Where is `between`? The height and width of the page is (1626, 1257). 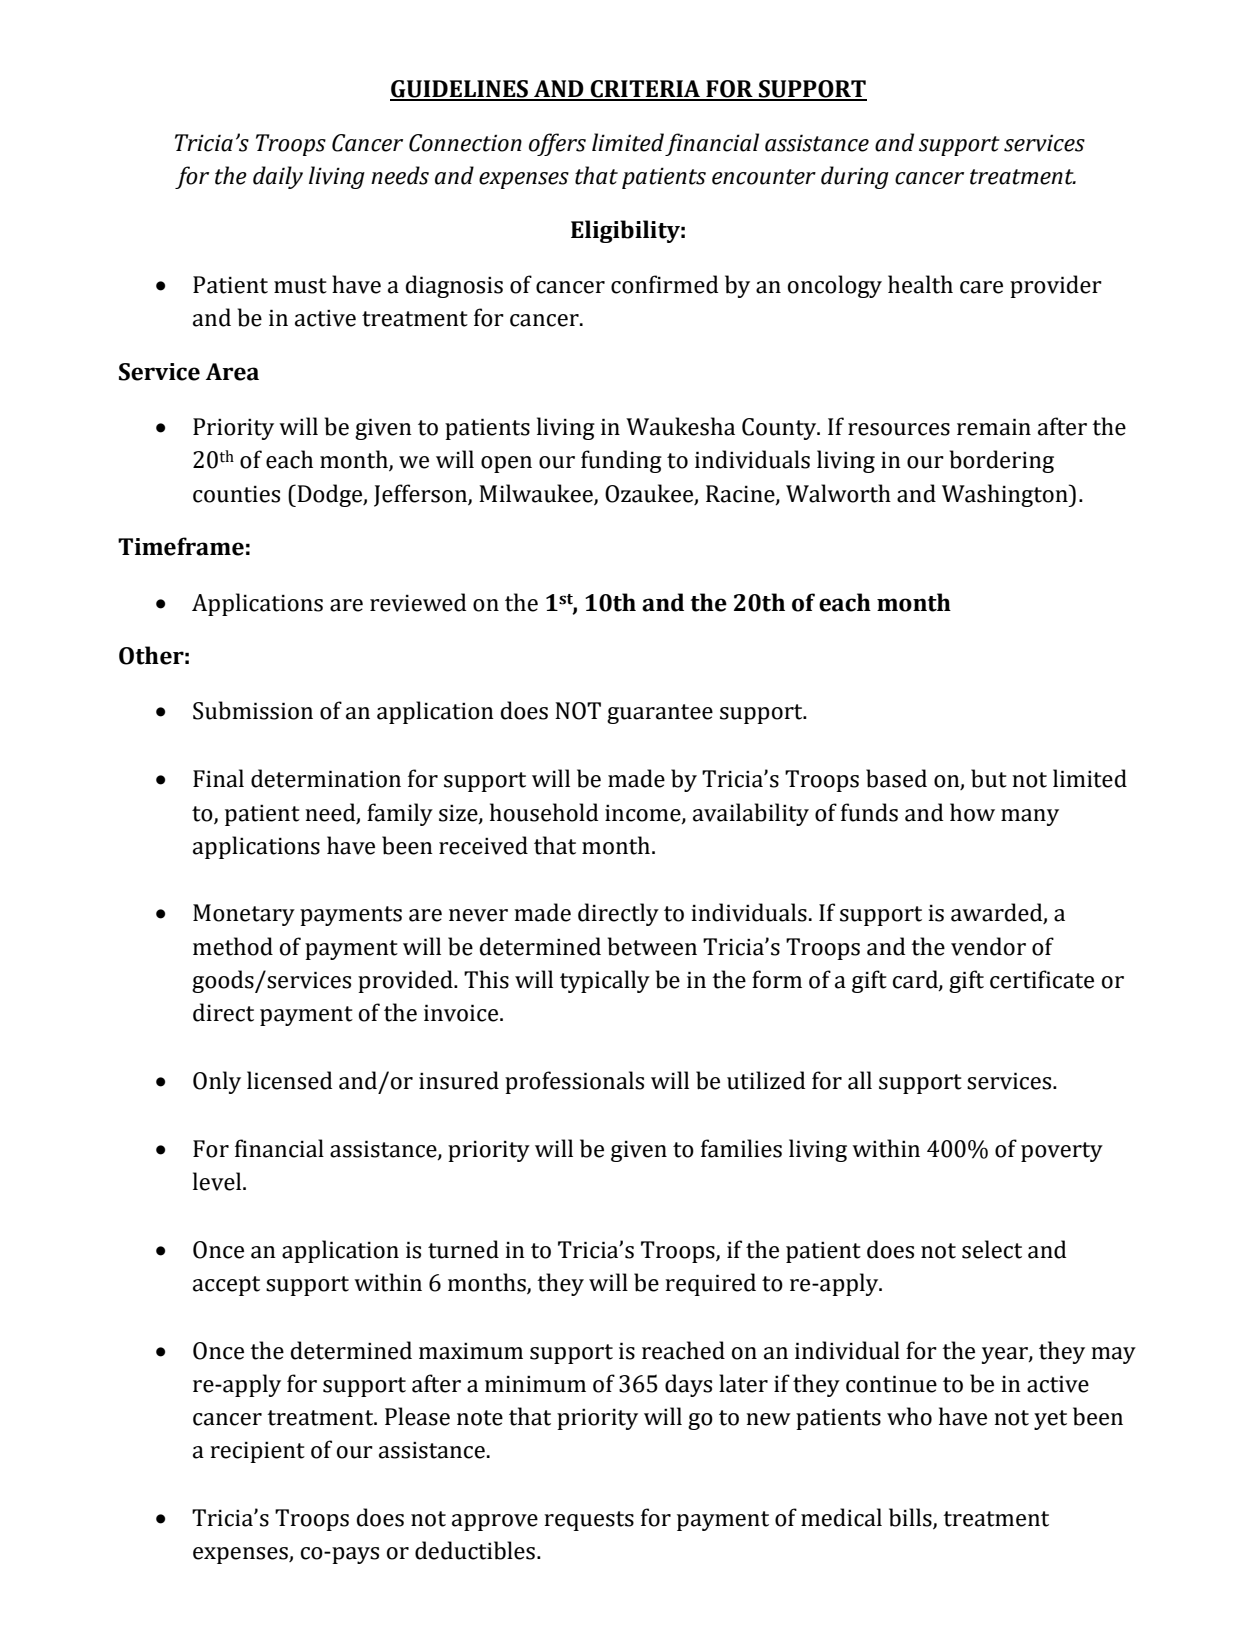 between is located at coordinates (652, 946).
